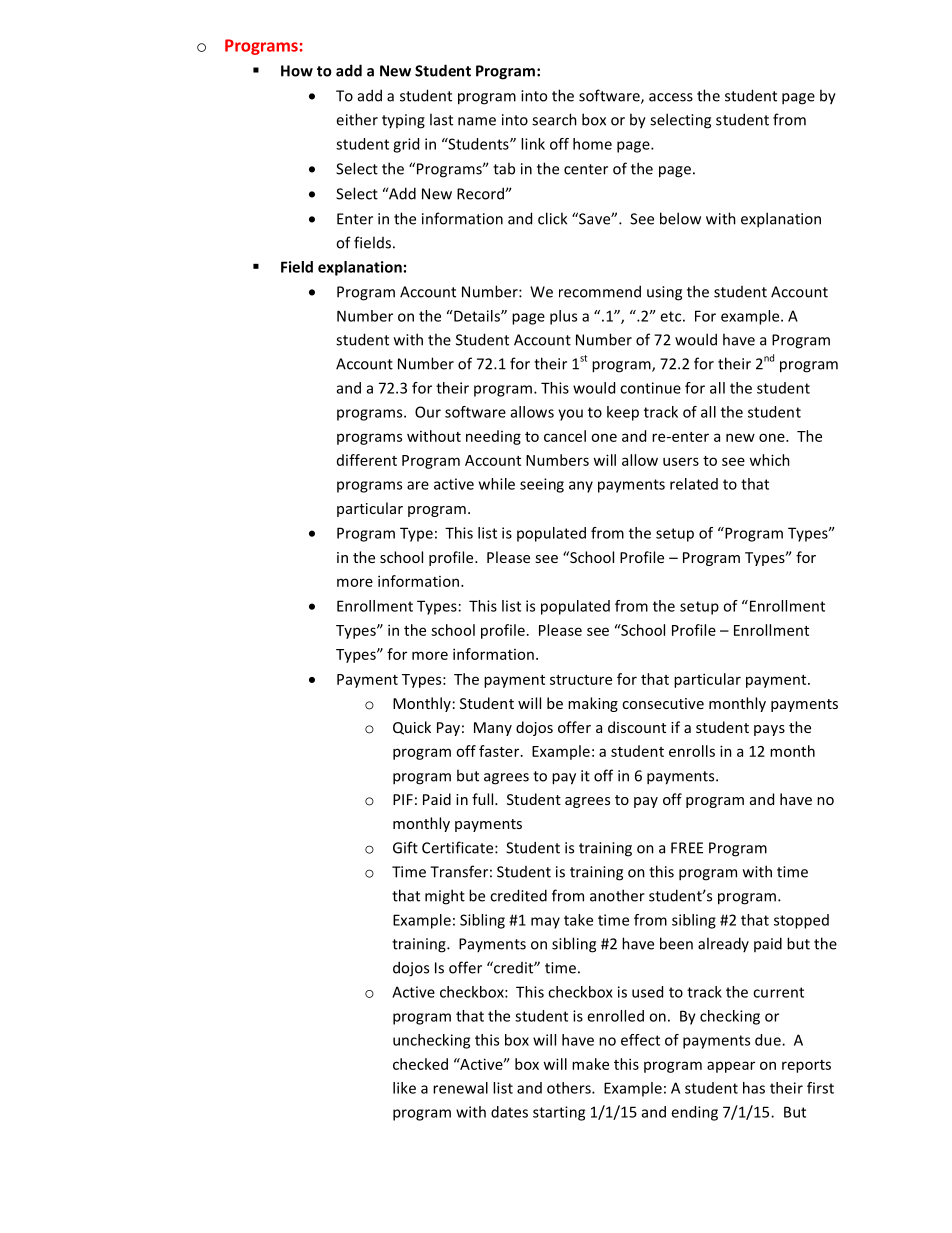 The height and width of the document is (1233, 952). Describe the element at coordinates (357, 119) in the document. I see `either` at that location.
